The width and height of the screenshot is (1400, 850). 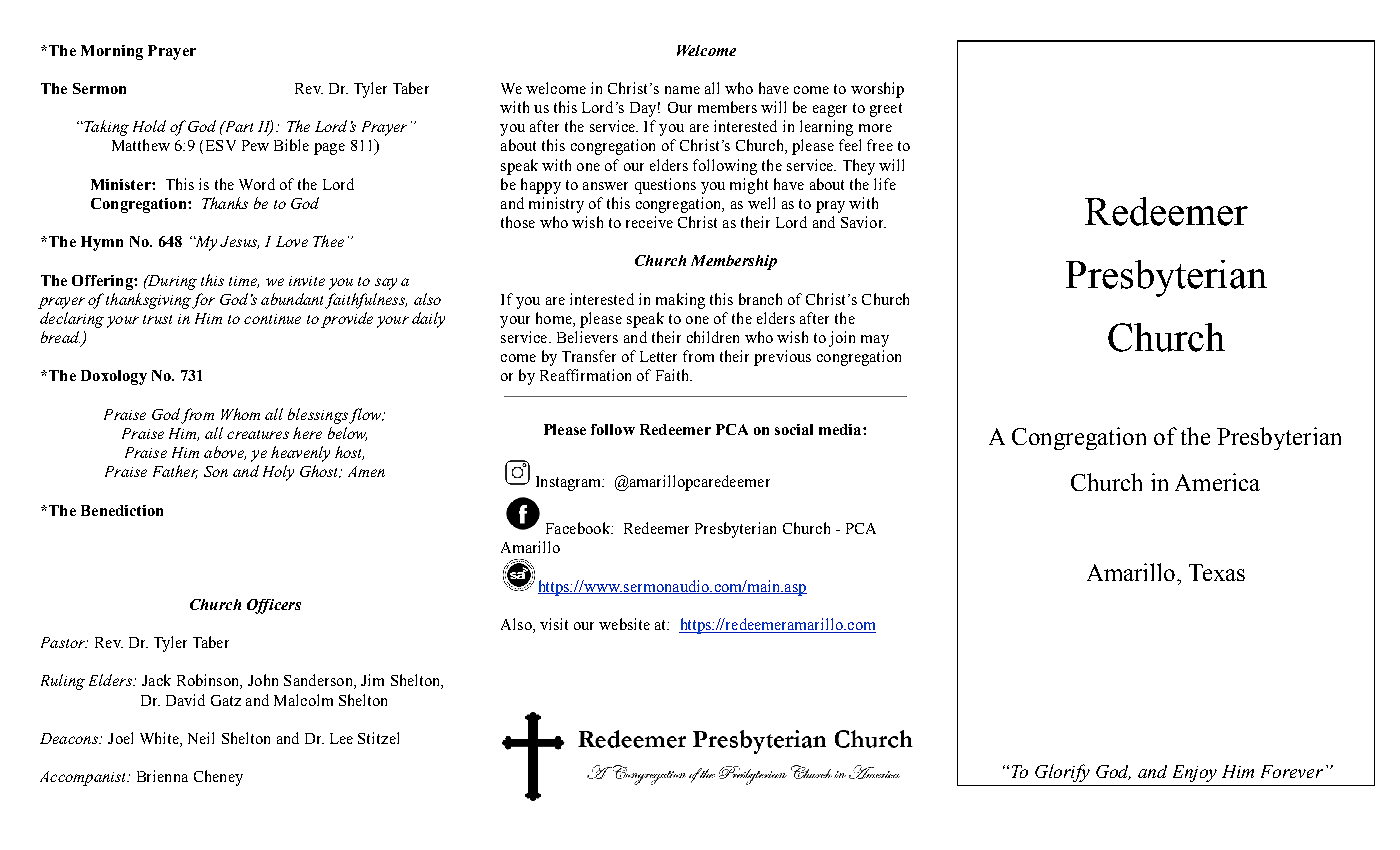 I want to click on Officers, so click(x=274, y=606).
